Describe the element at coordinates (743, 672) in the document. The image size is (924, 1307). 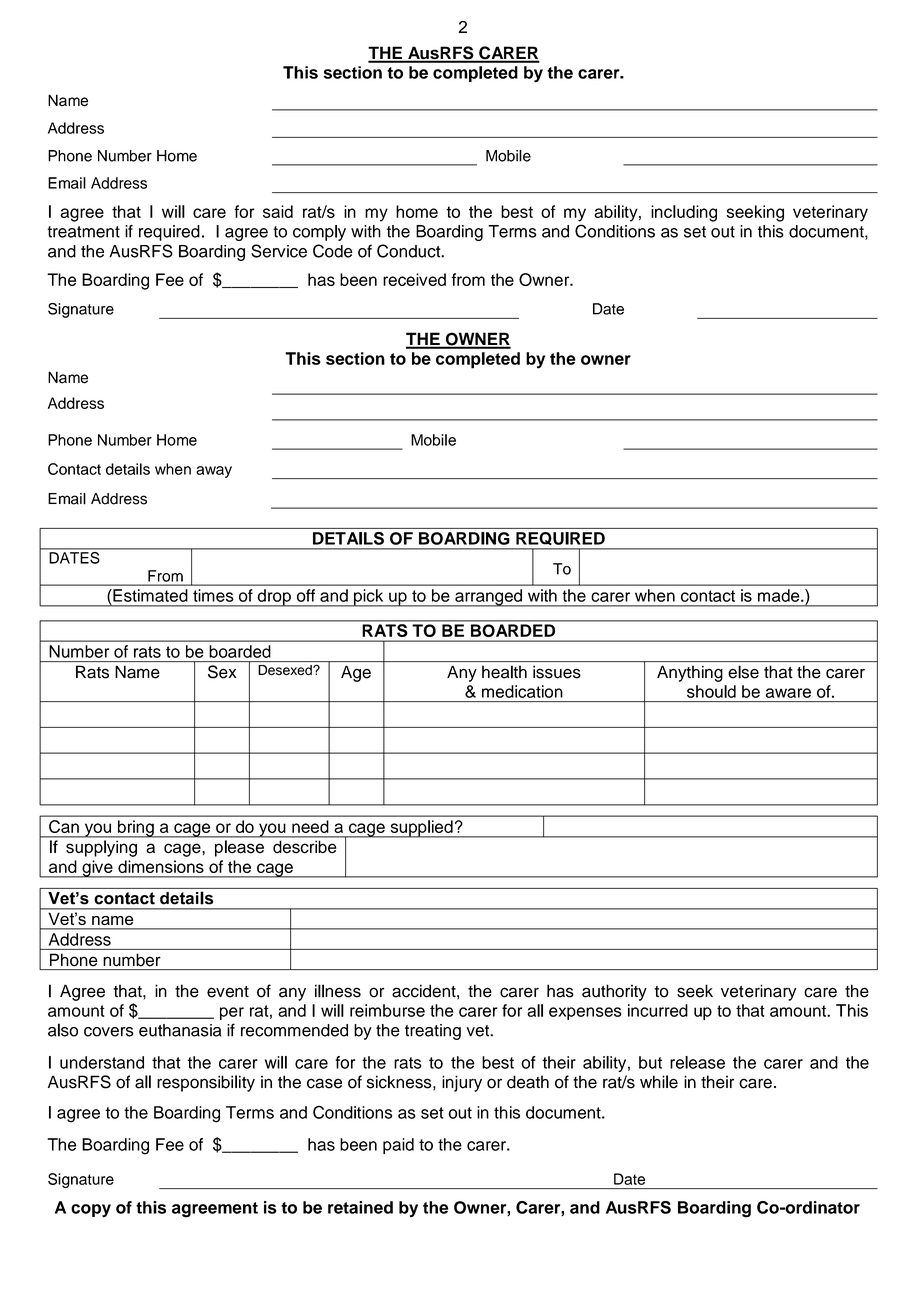
I see `else` at that location.
